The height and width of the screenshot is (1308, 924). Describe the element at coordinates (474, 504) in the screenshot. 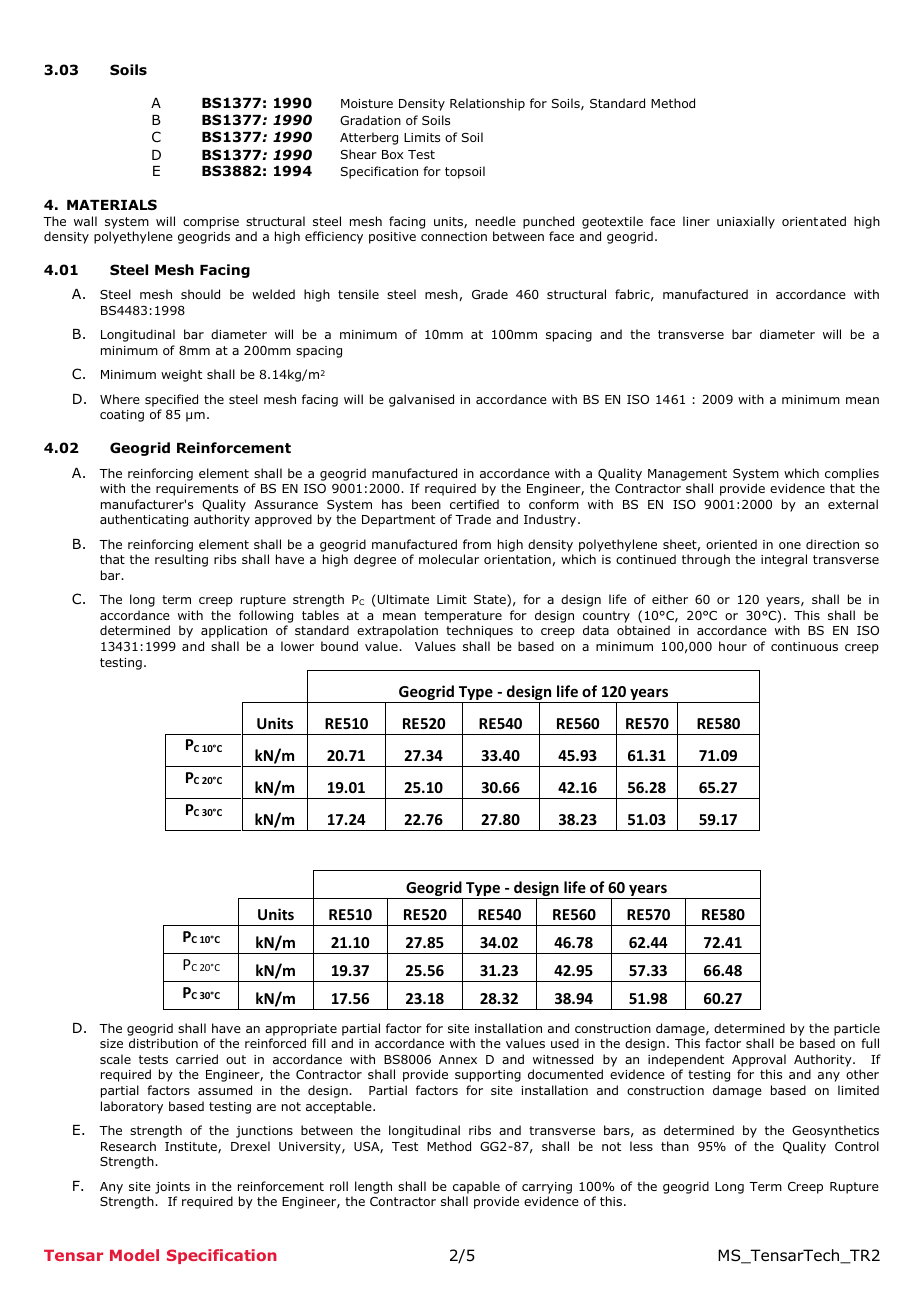

I see `certified` at that location.
